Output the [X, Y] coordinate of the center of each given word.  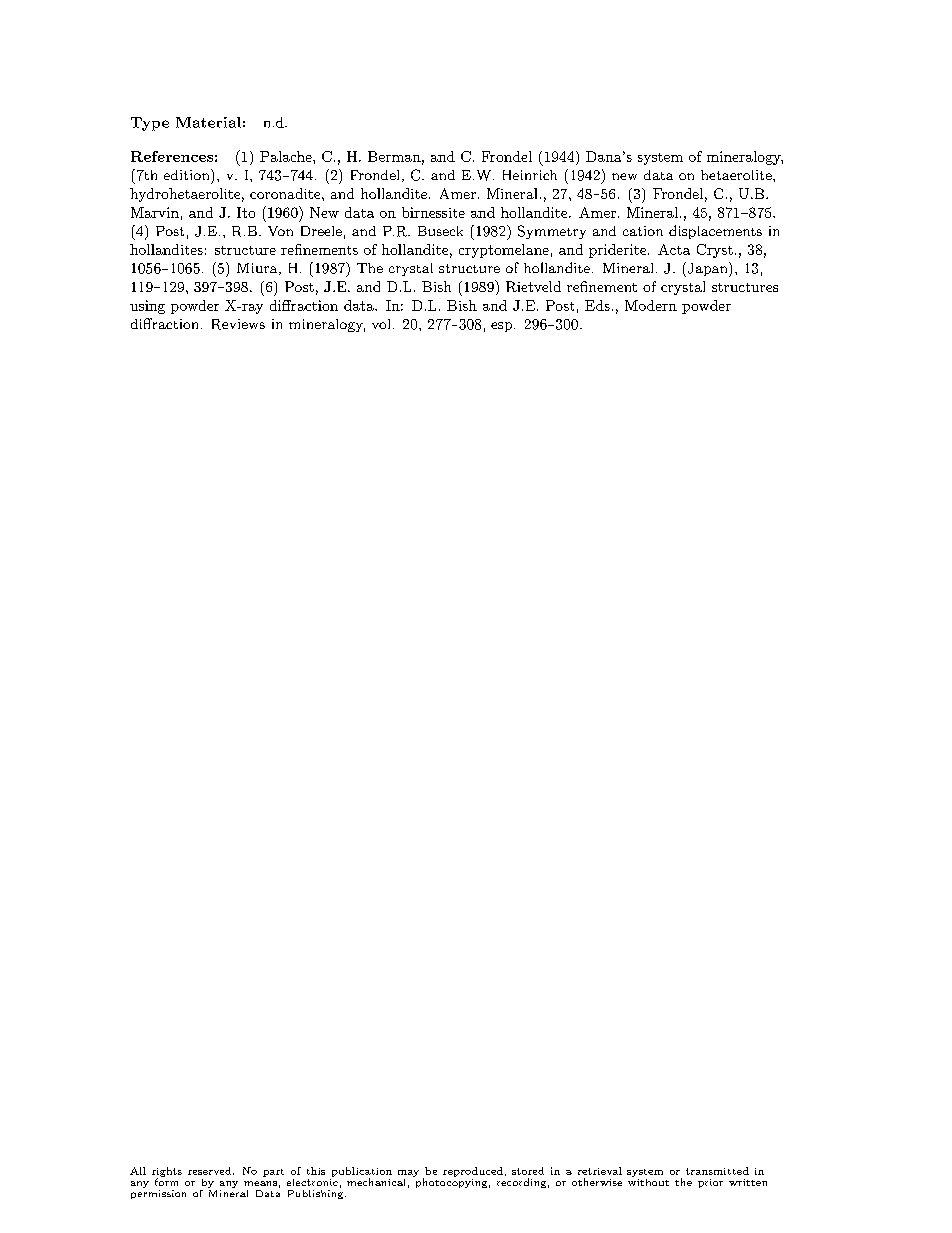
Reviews [238, 324]
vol [381, 324]
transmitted [717, 1171]
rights [167, 1173]
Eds [597, 305]
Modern [651, 305]
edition [188, 174]
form [166, 1181]
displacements [715, 232]
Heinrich [530, 175]
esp [503, 327]
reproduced [473, 1172]
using [147, 307]
